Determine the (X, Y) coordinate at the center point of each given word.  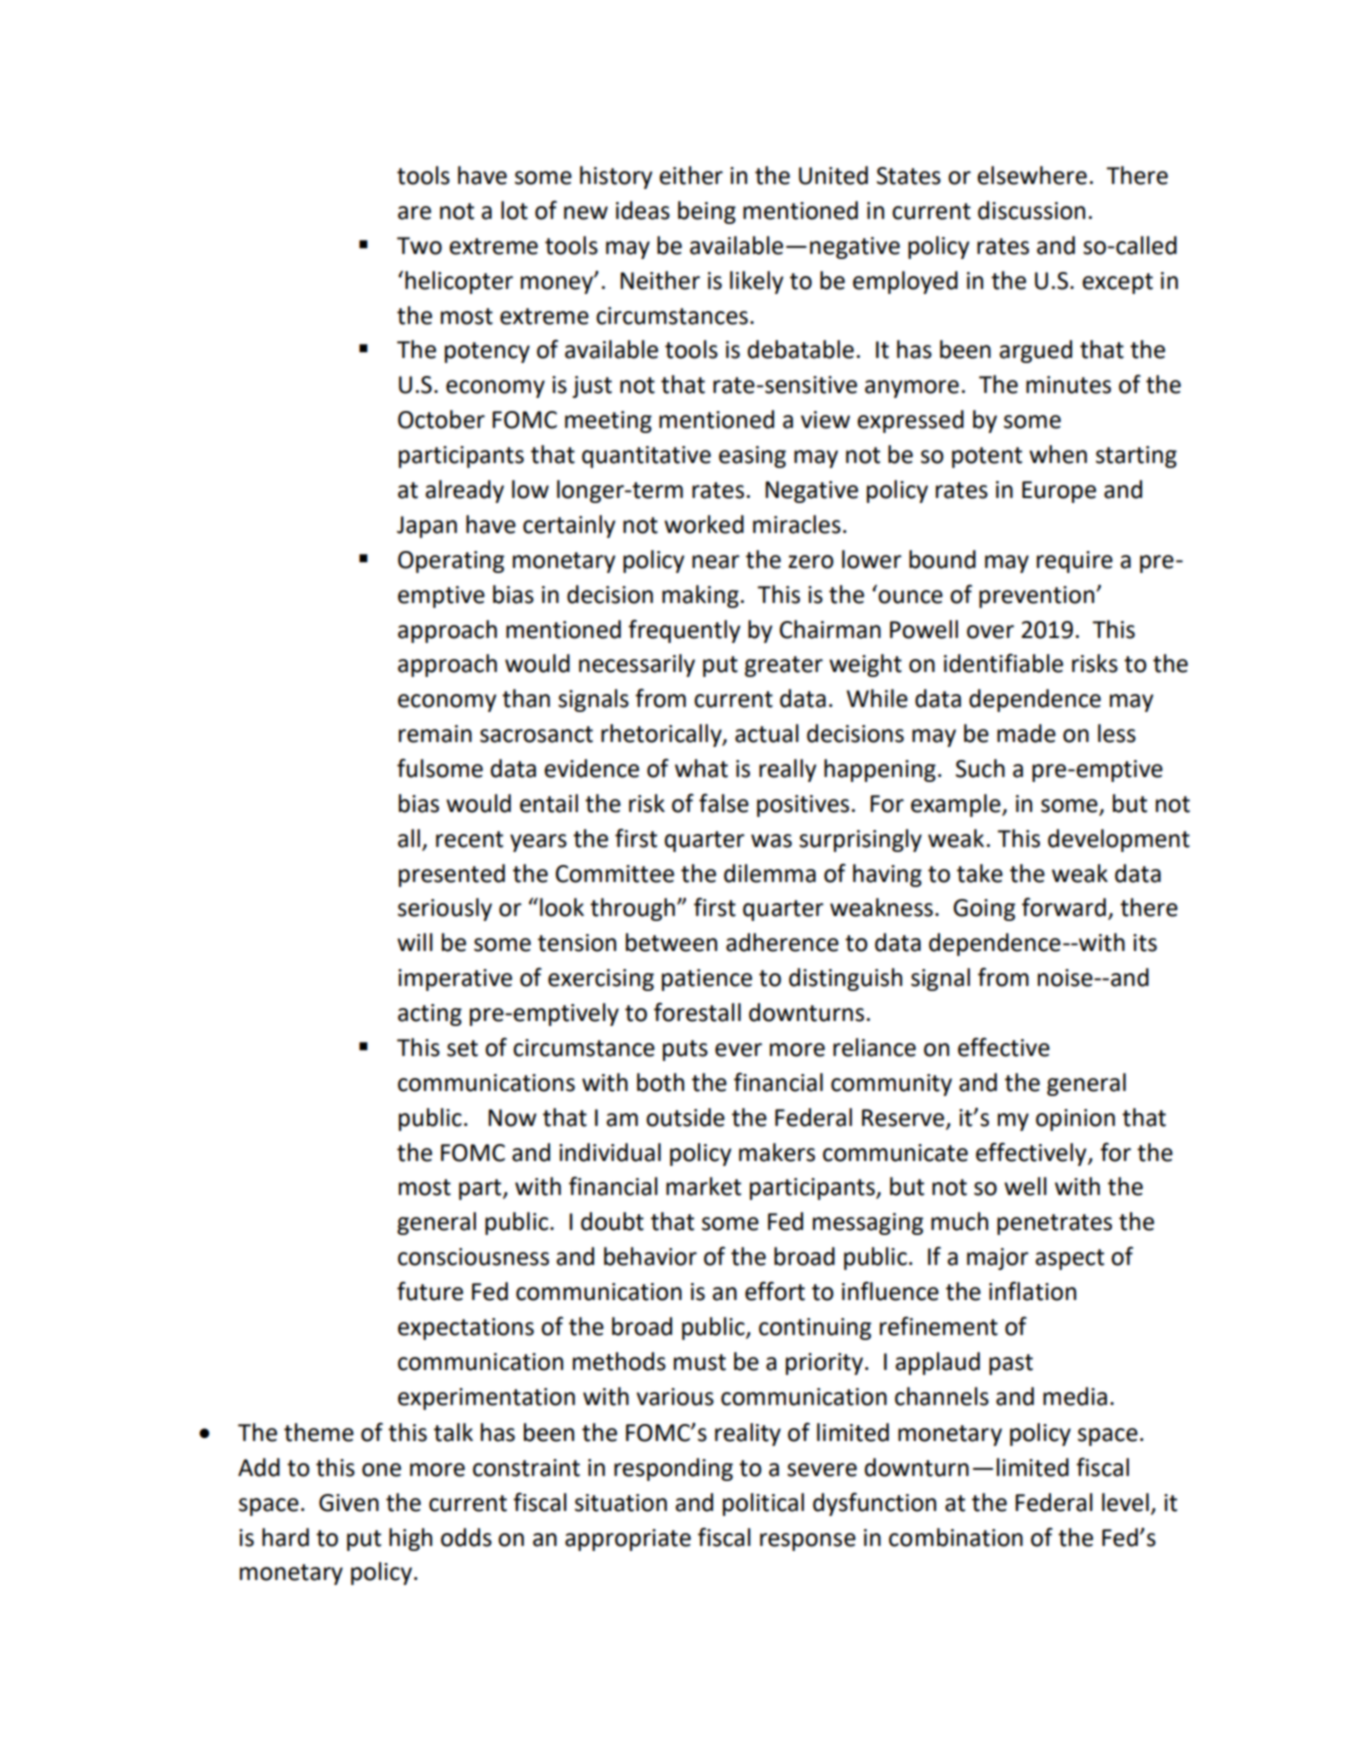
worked (704, 524)
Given (349, 1503)
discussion (1031, 210)
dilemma (770, 873)
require (1075, 562)
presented (452, 875)
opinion (1075, 1120)
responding (673, 1469)
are (414, 213)
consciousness (473, 1257)
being (707, 212)
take (980, 873)
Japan (427, 527)
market (703, 1186)
